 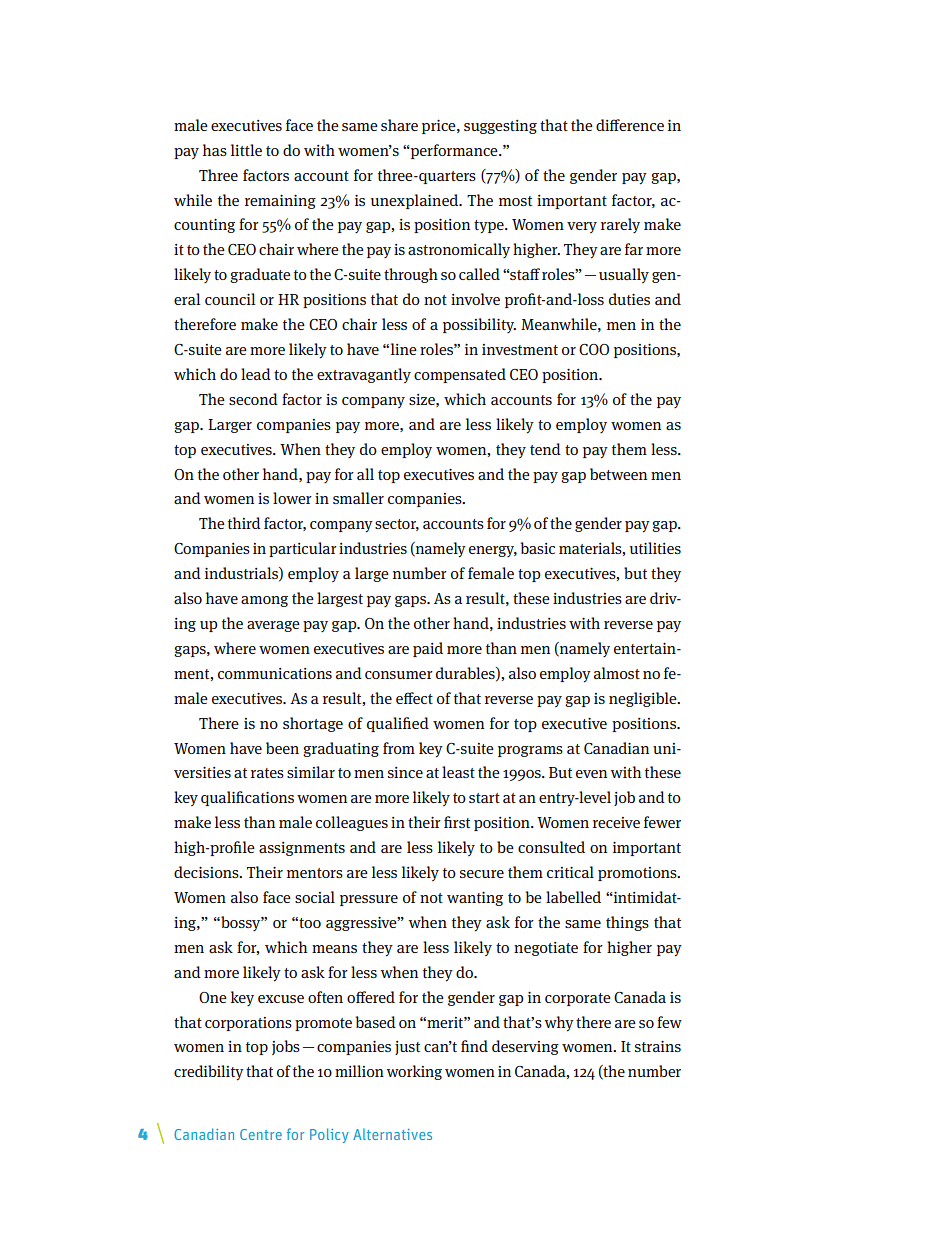 What do you see at coordinates (618, 474) in the screenshot?
I see `between` at bounding box center [618, 474].
